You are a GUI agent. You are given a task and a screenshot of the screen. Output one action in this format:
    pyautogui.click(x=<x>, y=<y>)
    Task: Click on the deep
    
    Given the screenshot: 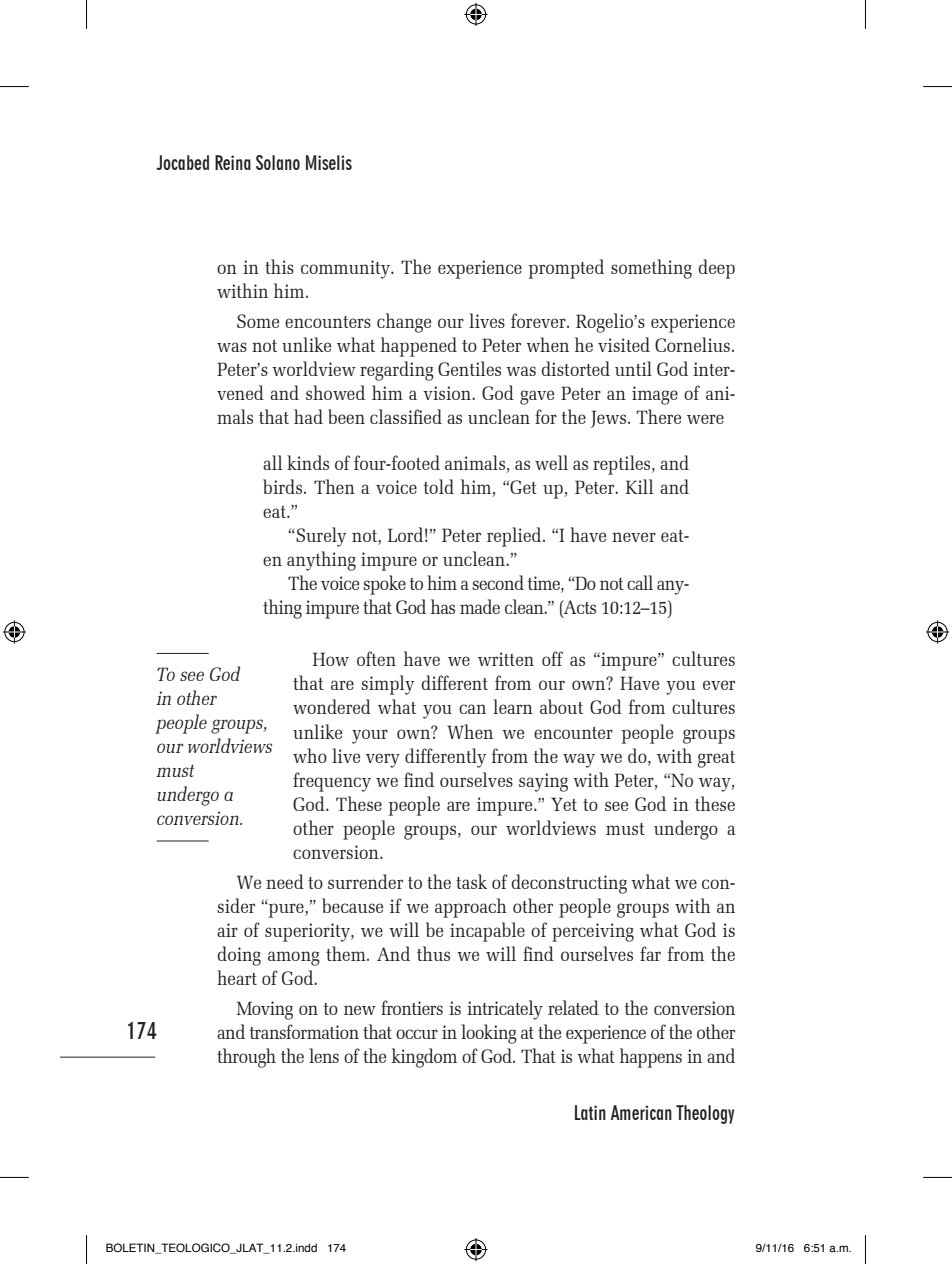 What is the action you would take?
    pyautogui.click(x=717, y=269)
